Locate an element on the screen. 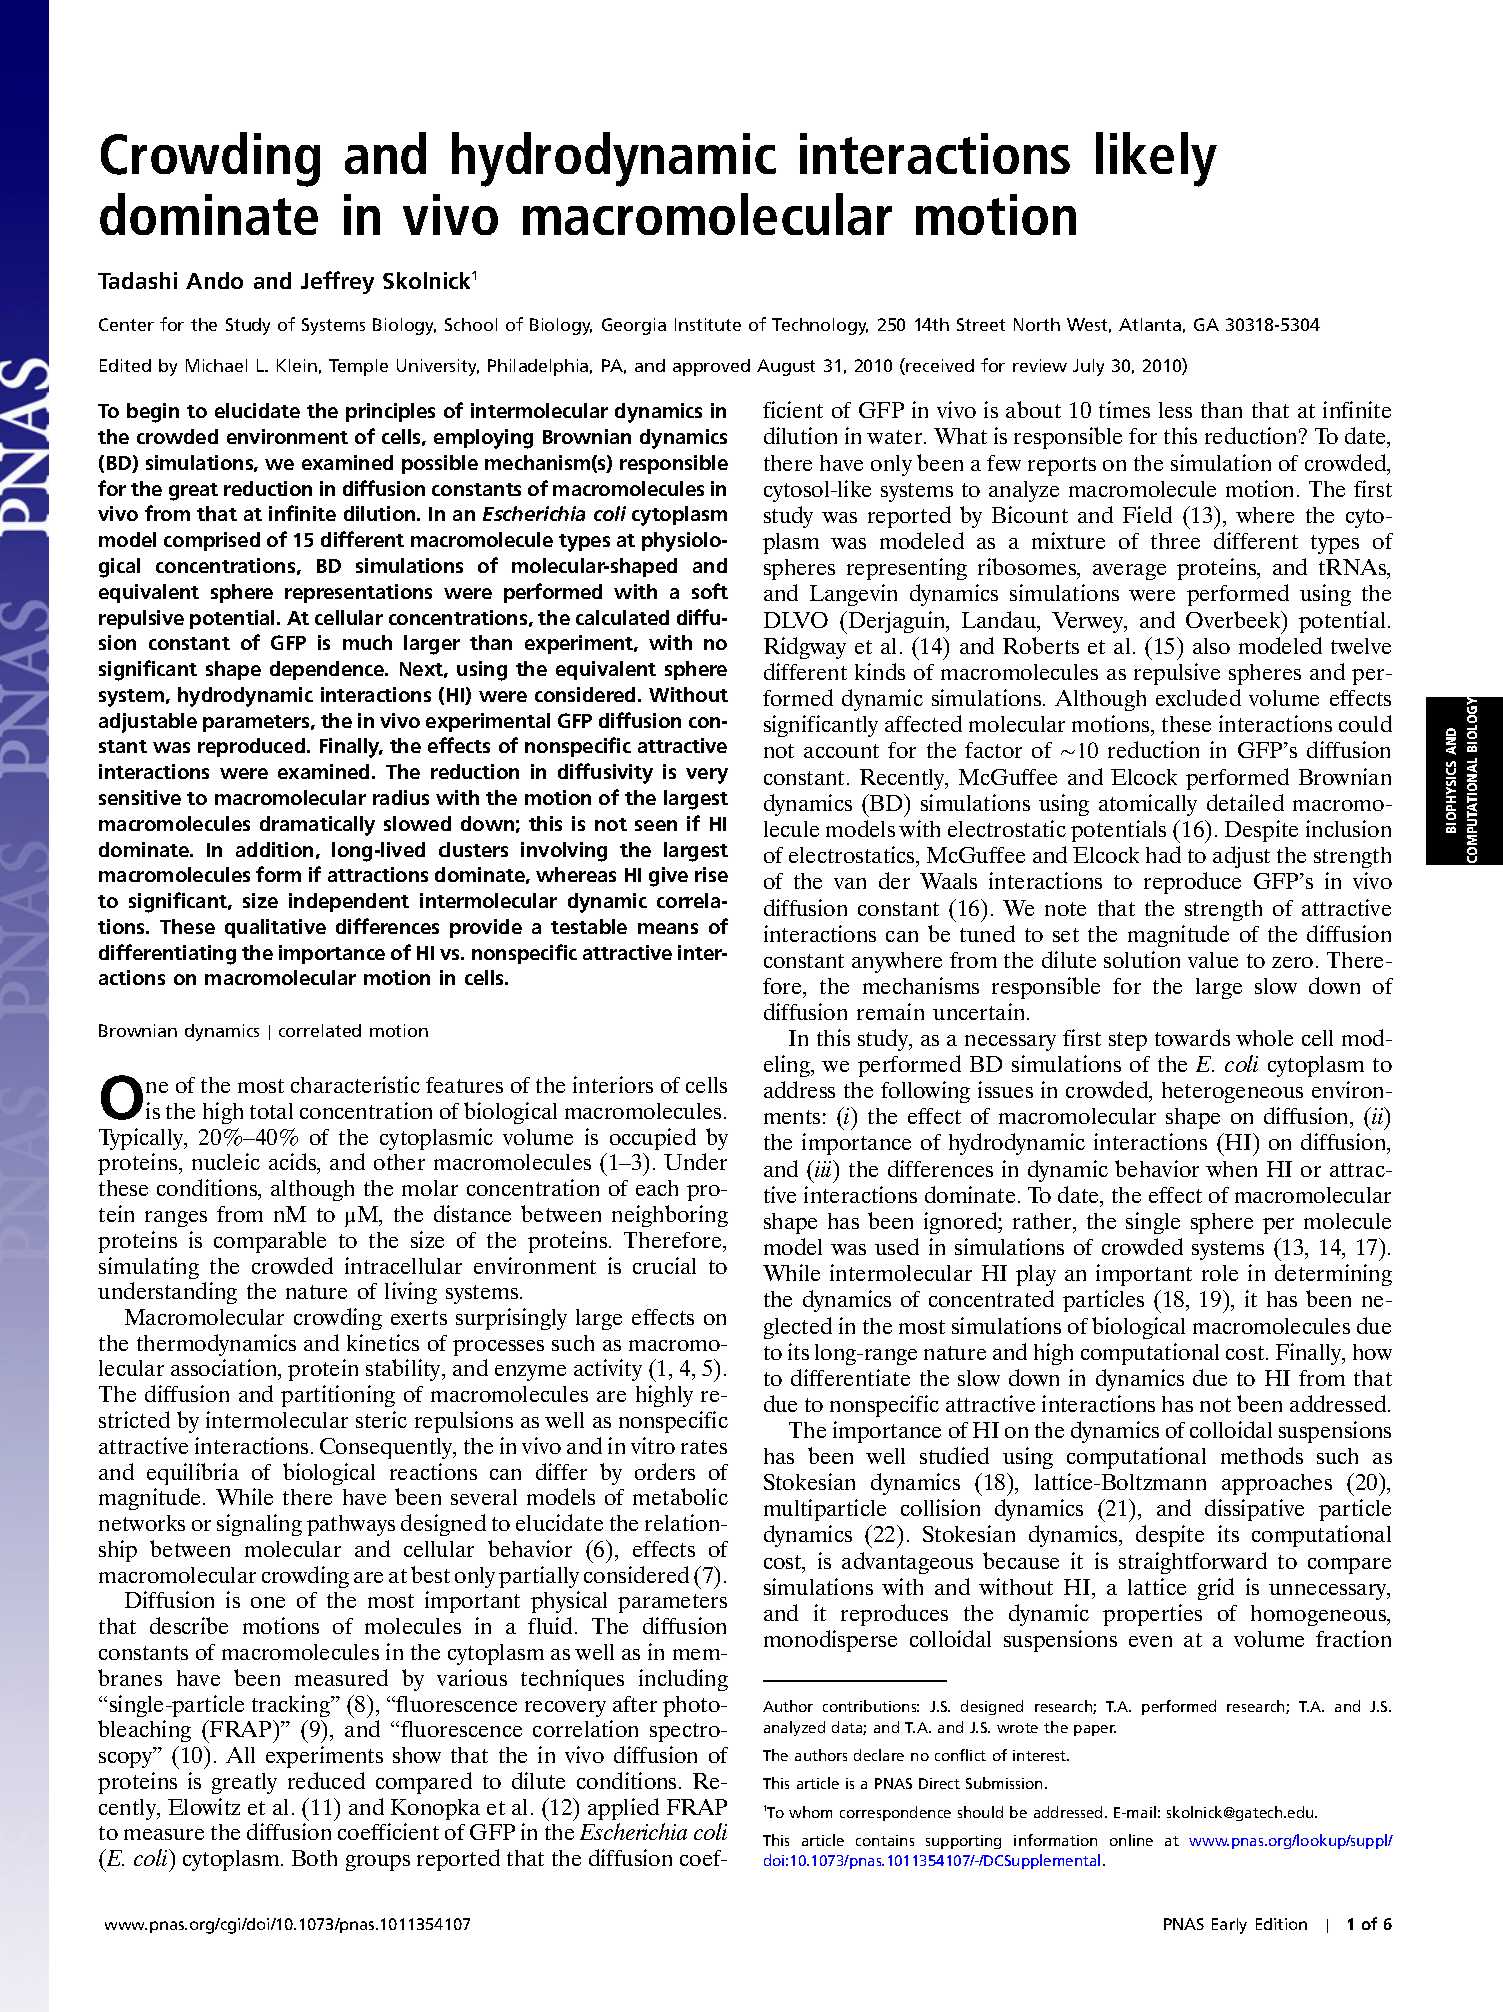 The width and height of the screenshot is (1503, 2012). Both is located at coordinates (314, 1858).
